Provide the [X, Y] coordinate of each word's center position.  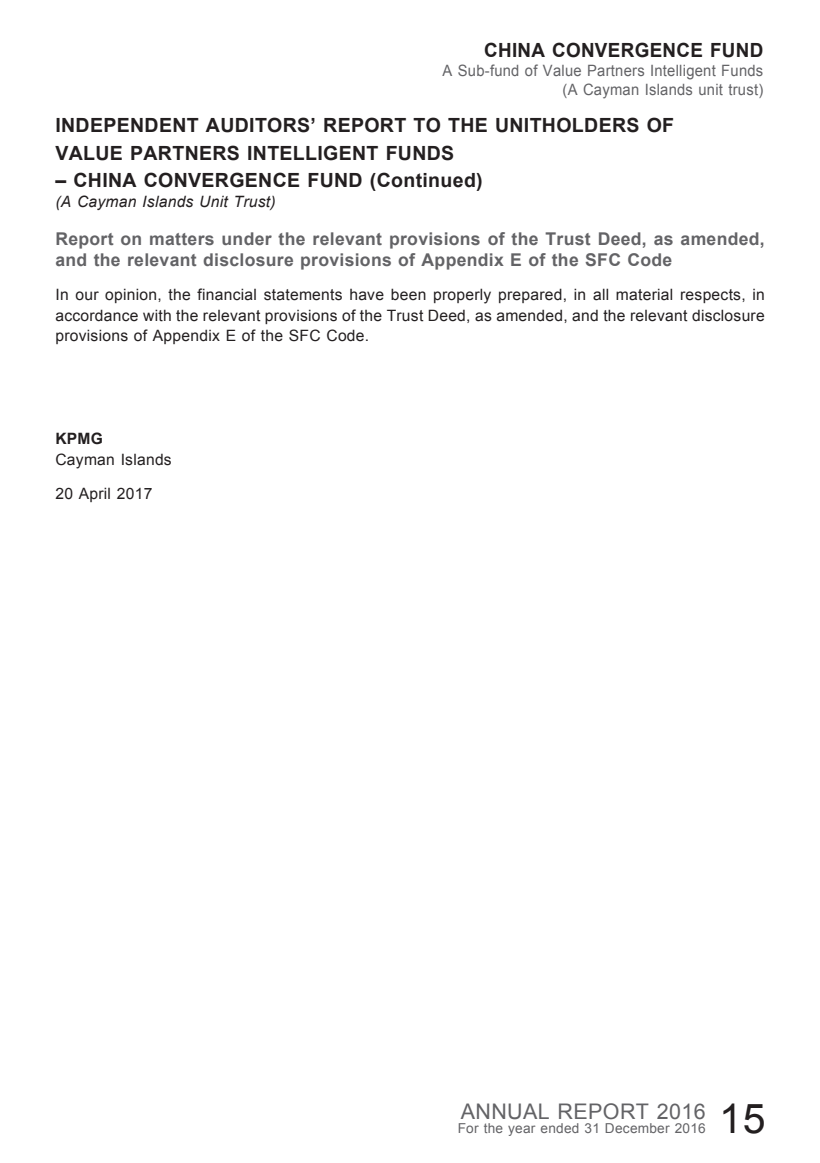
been [408, 294]
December [637, 1128]
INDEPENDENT [127, 125]
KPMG [79, 438]
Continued [426, 180]
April [94, 494]
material [644, 294]
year [521, 1130]
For [469, 1128]
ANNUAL [505, 1111]
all [600, 294]
